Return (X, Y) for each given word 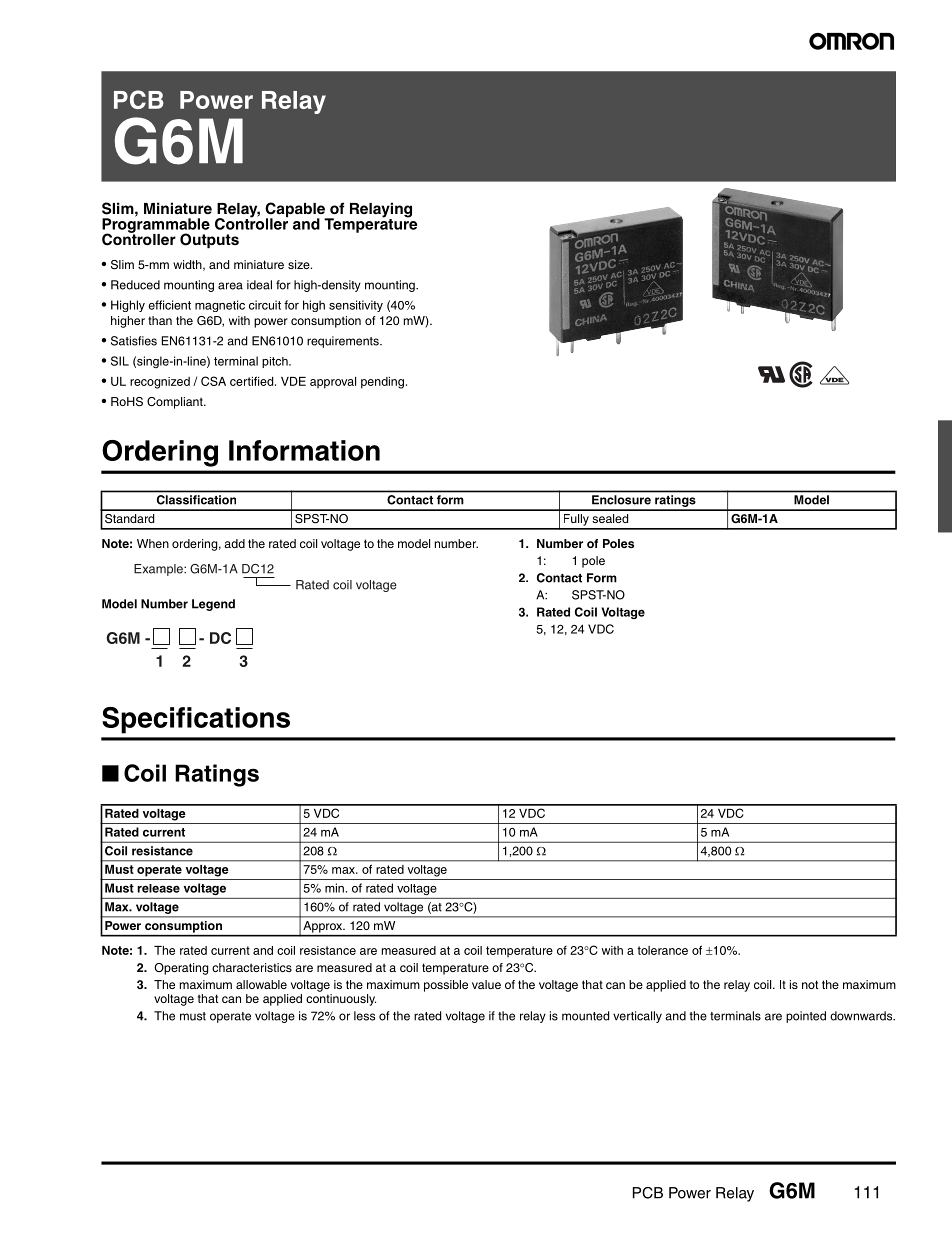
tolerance (662, 950)
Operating (181, 969)
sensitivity (356, 306)
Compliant (176, 403)
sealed (610, 518)
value (486, 984)
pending (382, 383)
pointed (806, 1017)
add (234, 543)
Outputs (209, 241)
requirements (344, 342)
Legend (213, 605)
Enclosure (621, 500)
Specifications (196, 720)
